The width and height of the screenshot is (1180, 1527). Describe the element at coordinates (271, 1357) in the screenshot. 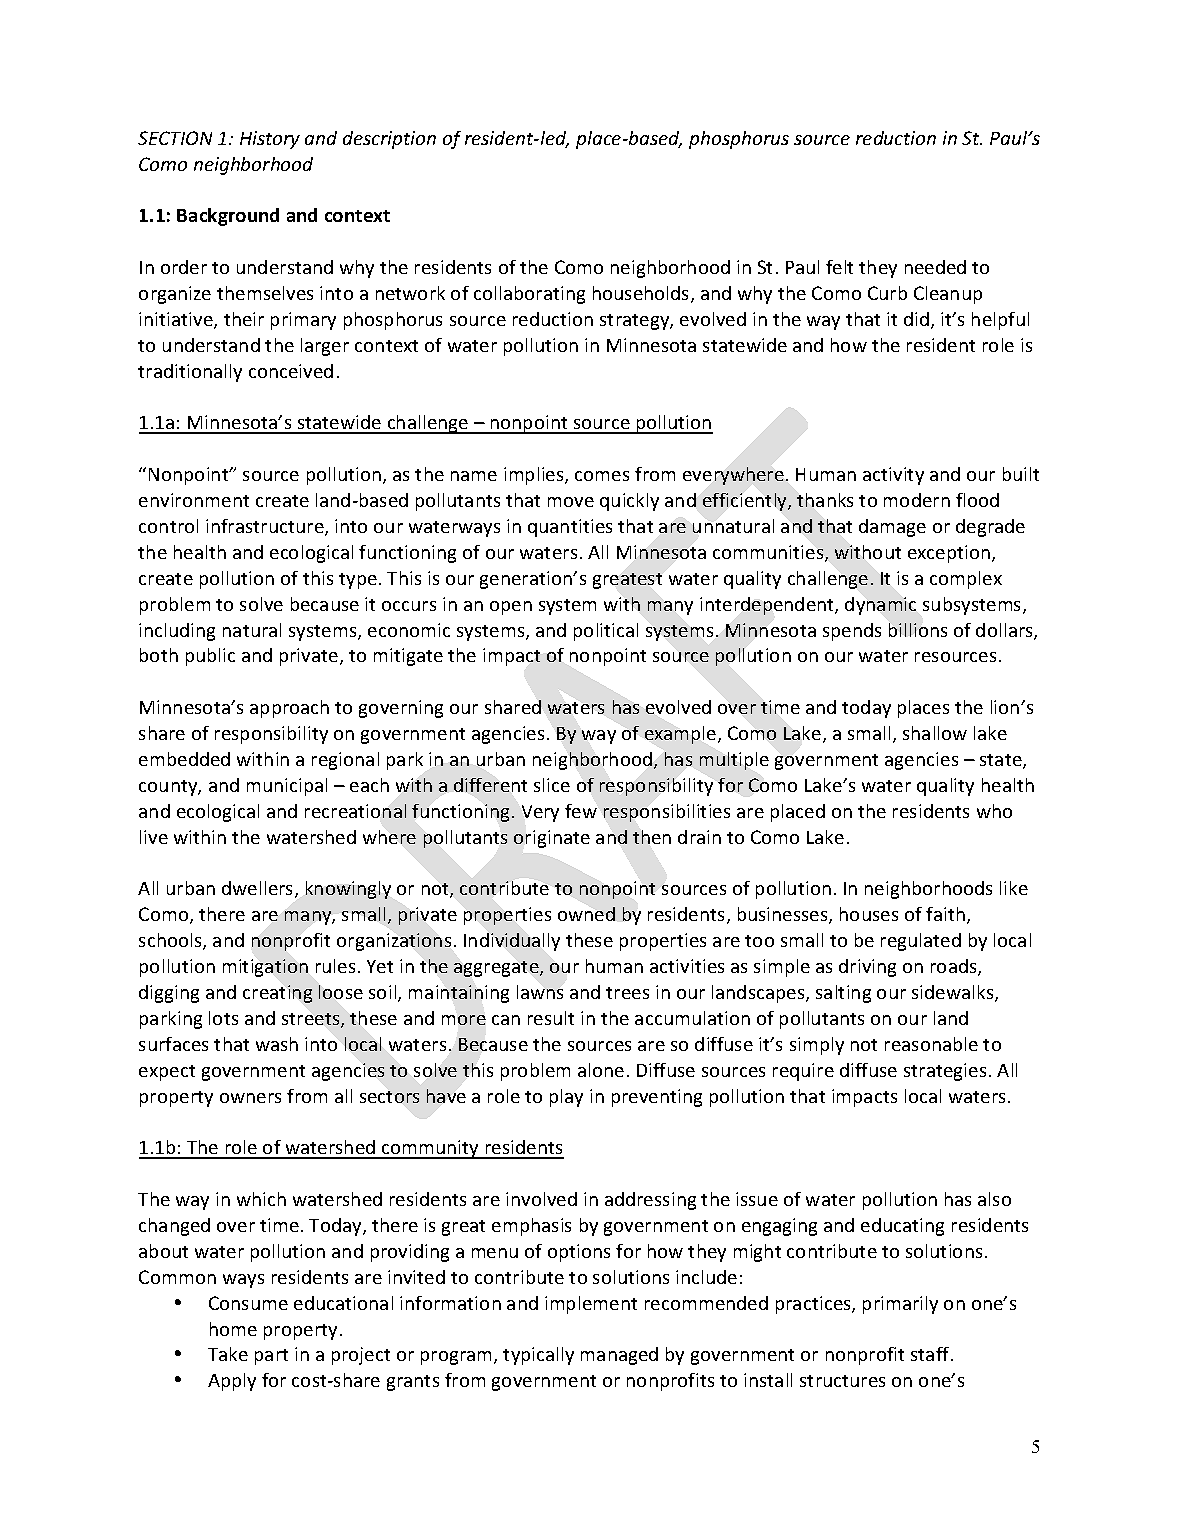

I see `part` at that location.
